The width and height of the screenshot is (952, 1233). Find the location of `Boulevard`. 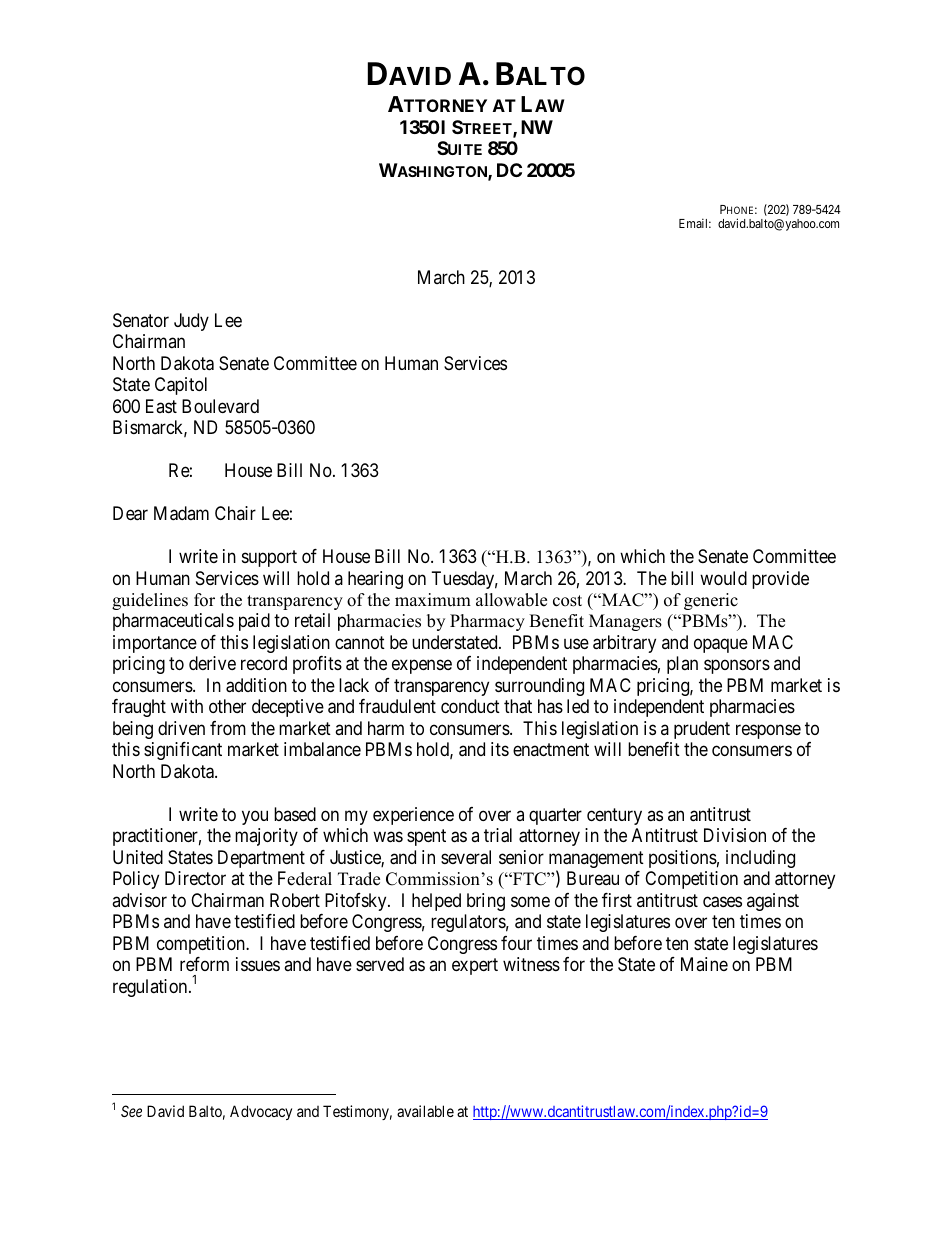

Boulevard is located at coordinates (220, 406).
